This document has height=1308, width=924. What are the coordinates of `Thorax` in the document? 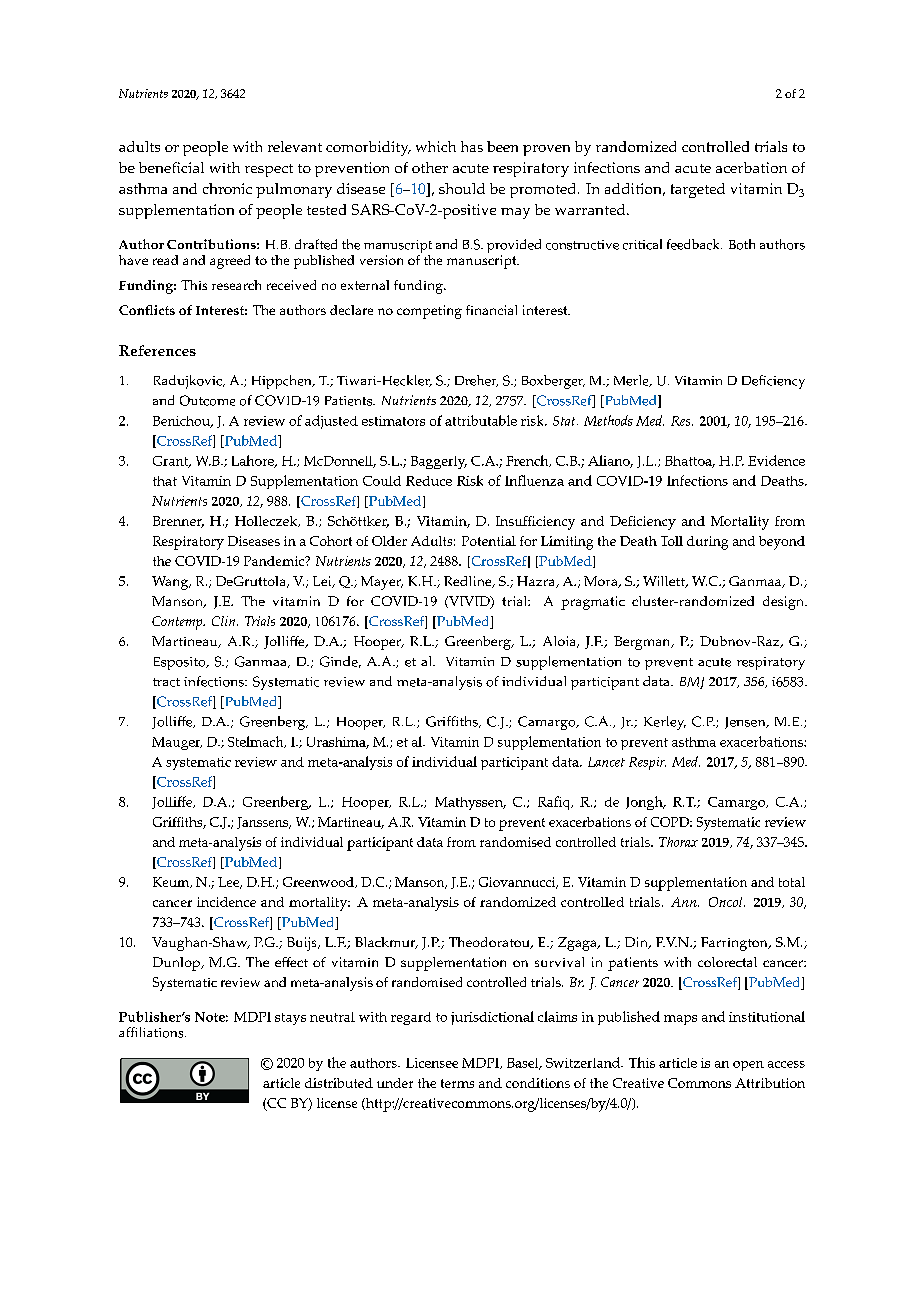 It's located at (678, 842).
